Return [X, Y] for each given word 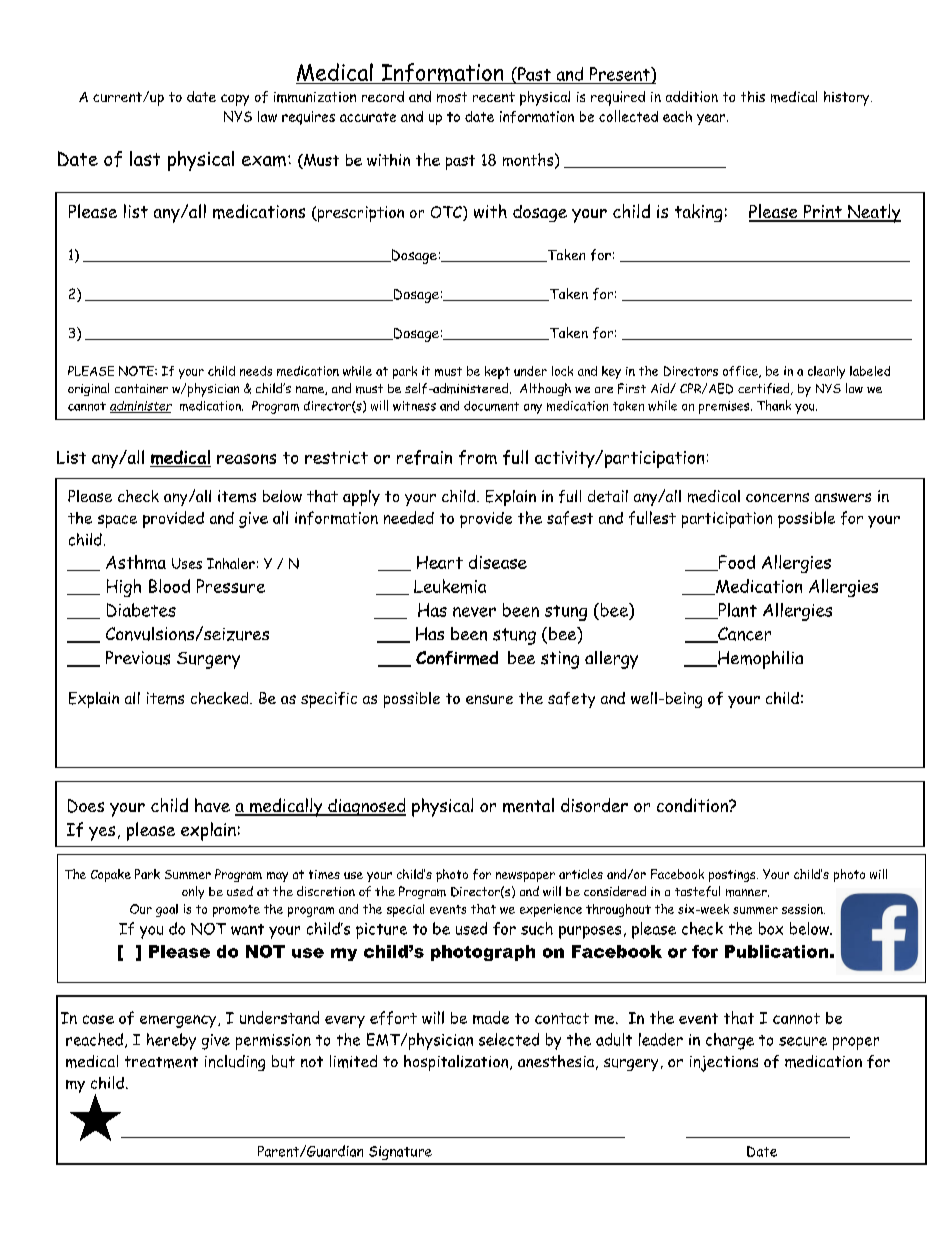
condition [693, 805]
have [212, 805]
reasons [246, 459]
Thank [774, 405]
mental [528, 805]
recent [494, 97]
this [753, 96]
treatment [161, 1062]
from [478, 457]
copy [235, 100]
